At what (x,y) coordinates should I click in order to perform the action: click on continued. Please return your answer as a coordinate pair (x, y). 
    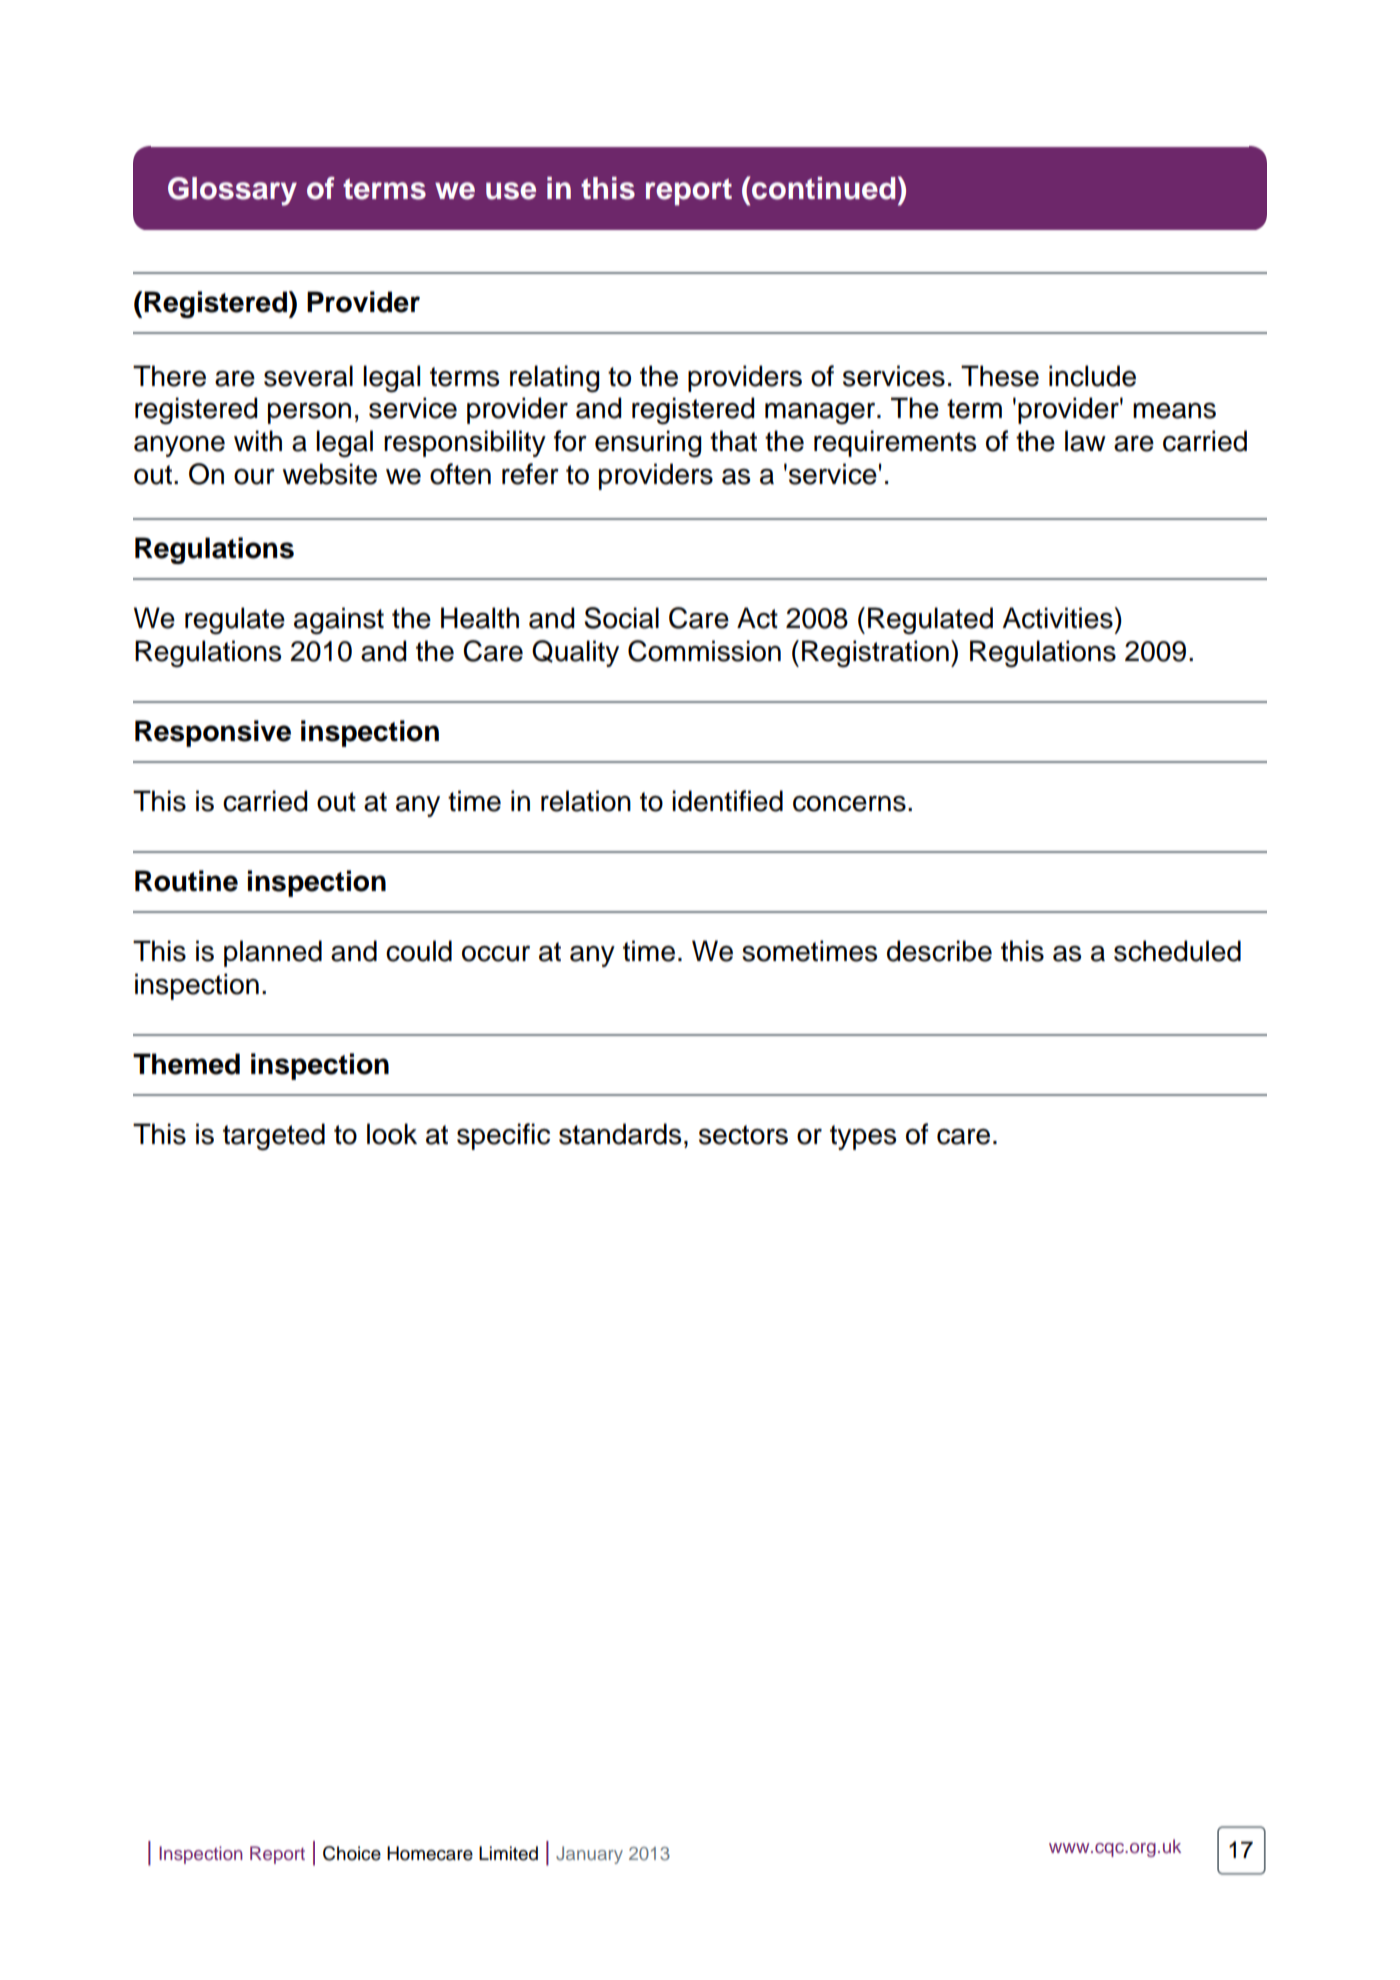
    Looking at the image, I should click on (823, 188).
